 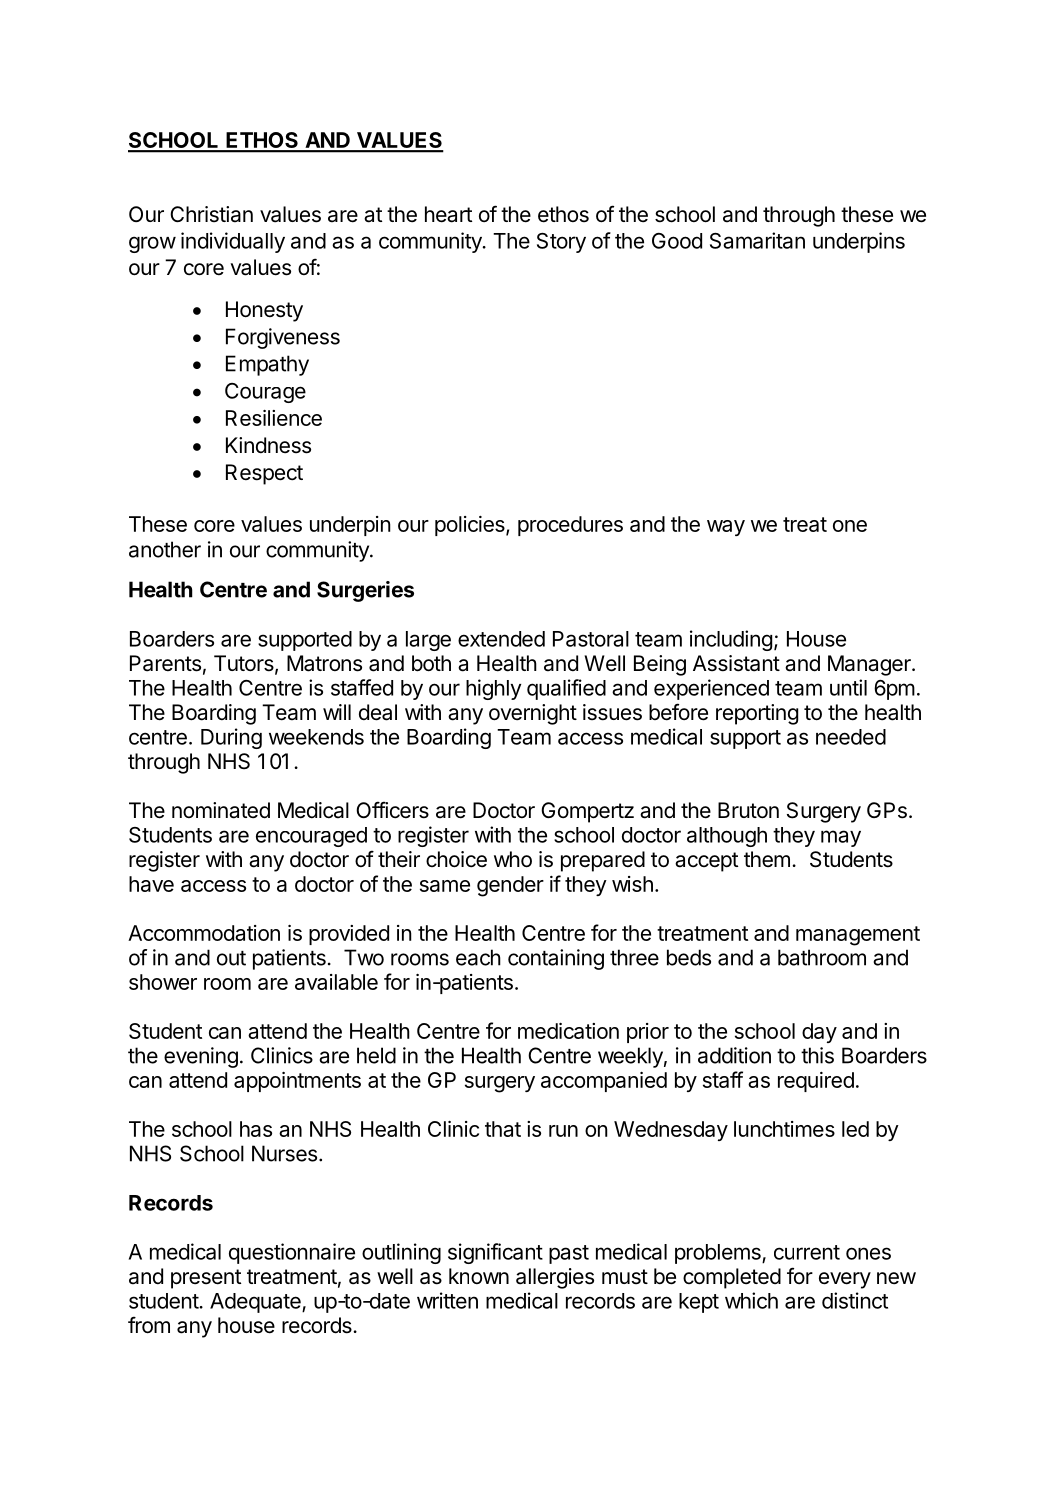 I want to click on Samaritan, so click(x=757, y=240).
